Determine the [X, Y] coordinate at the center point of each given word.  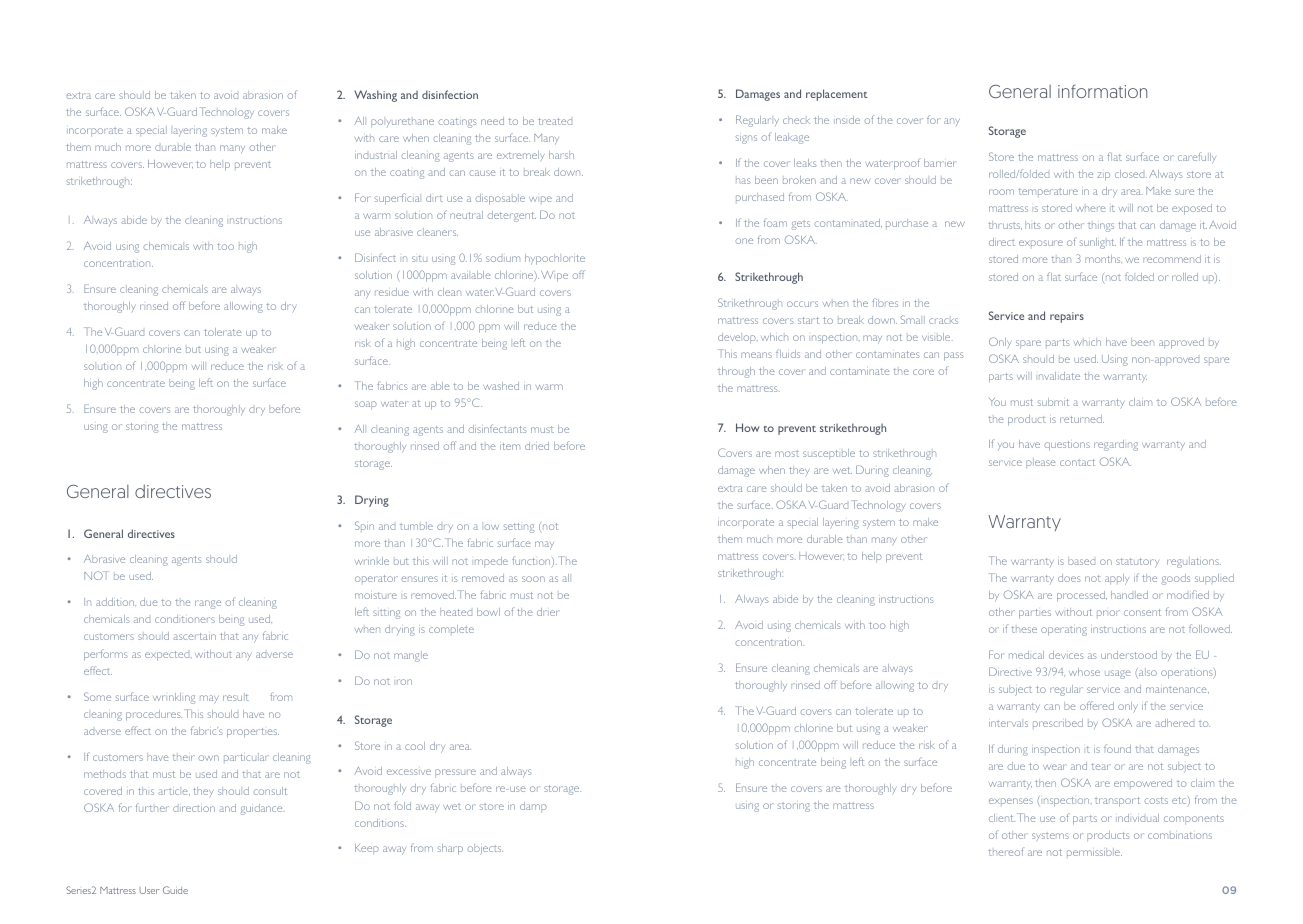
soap [366, 405]
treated [555, 121]
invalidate [1059, 376]
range [208, 604]
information [1103, 91]
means [756, 355]
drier [548, 612]
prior [1108, 613]
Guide [175, 890]
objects [485, 849]
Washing [375, 96]
